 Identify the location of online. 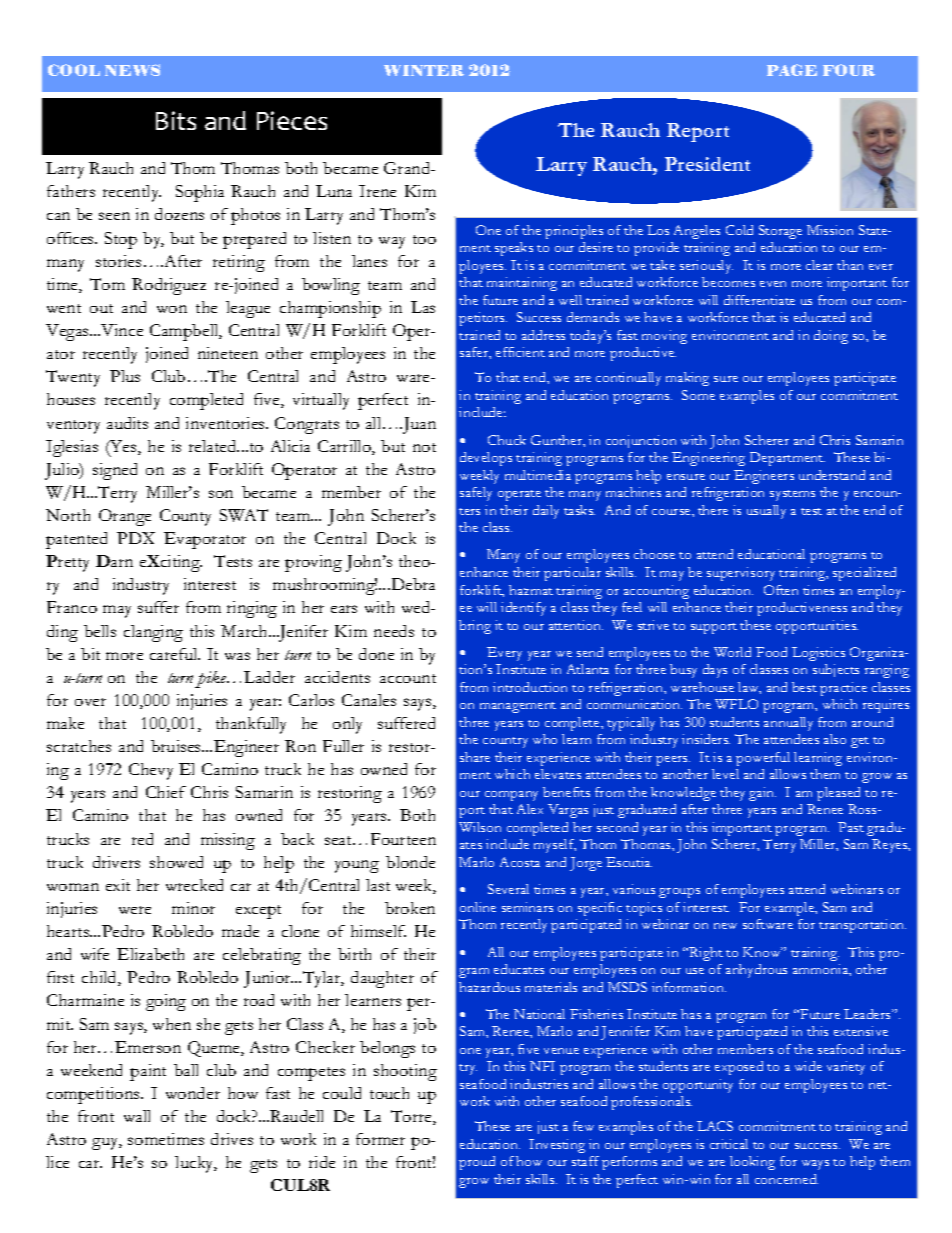
(478, 907).
